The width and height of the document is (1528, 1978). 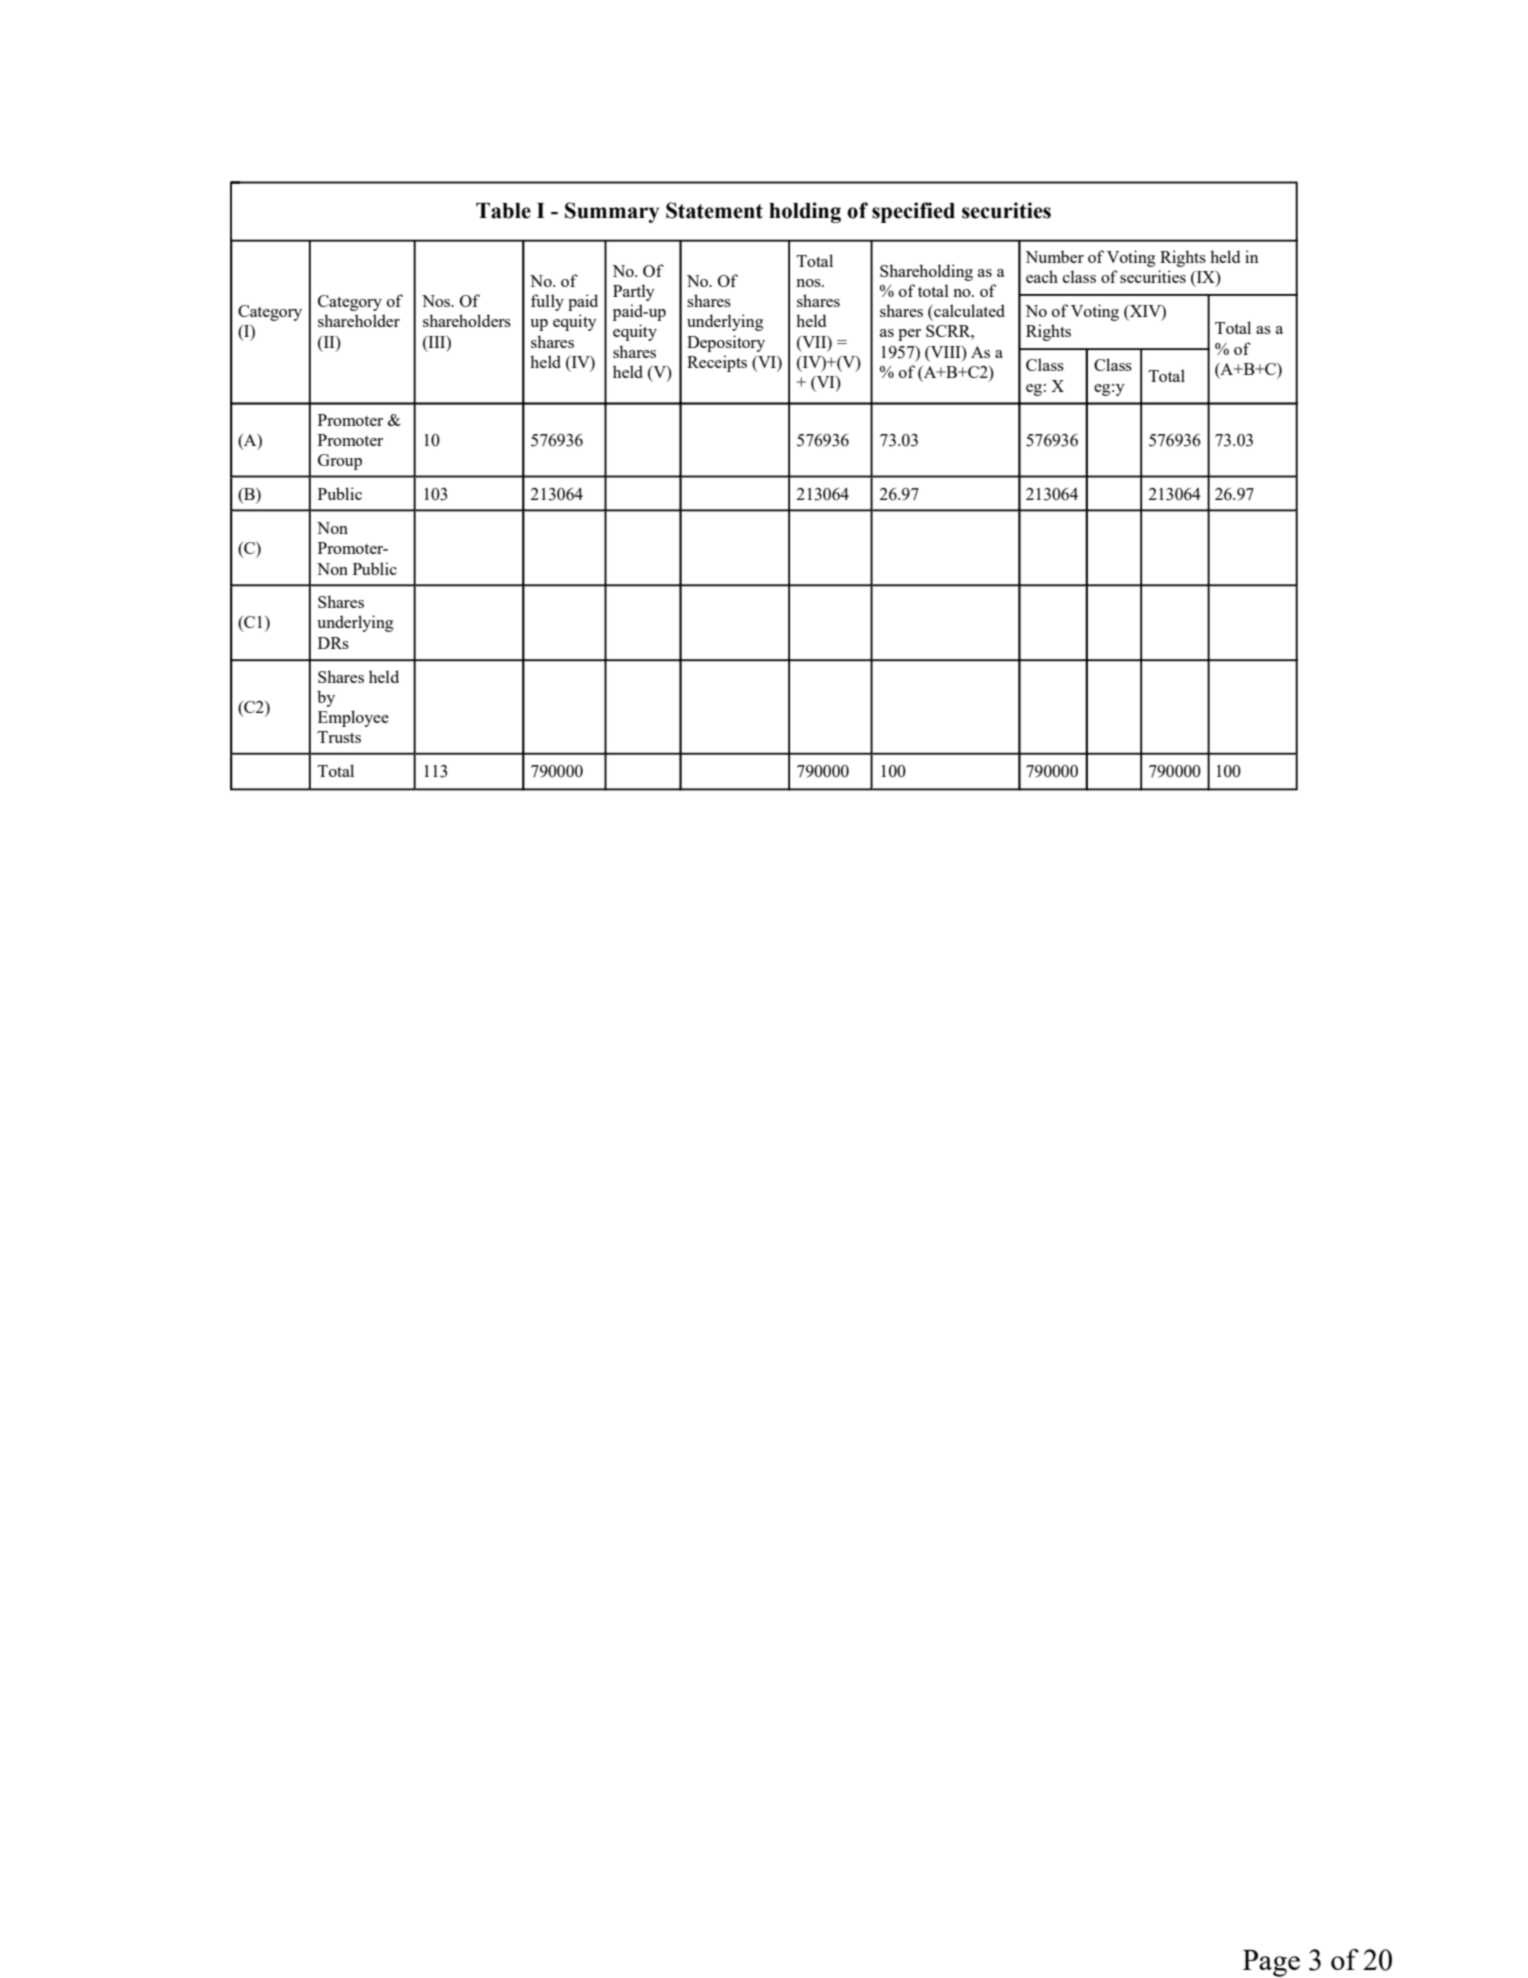 I want to click on Page, so click(x=1271, y=1963).
